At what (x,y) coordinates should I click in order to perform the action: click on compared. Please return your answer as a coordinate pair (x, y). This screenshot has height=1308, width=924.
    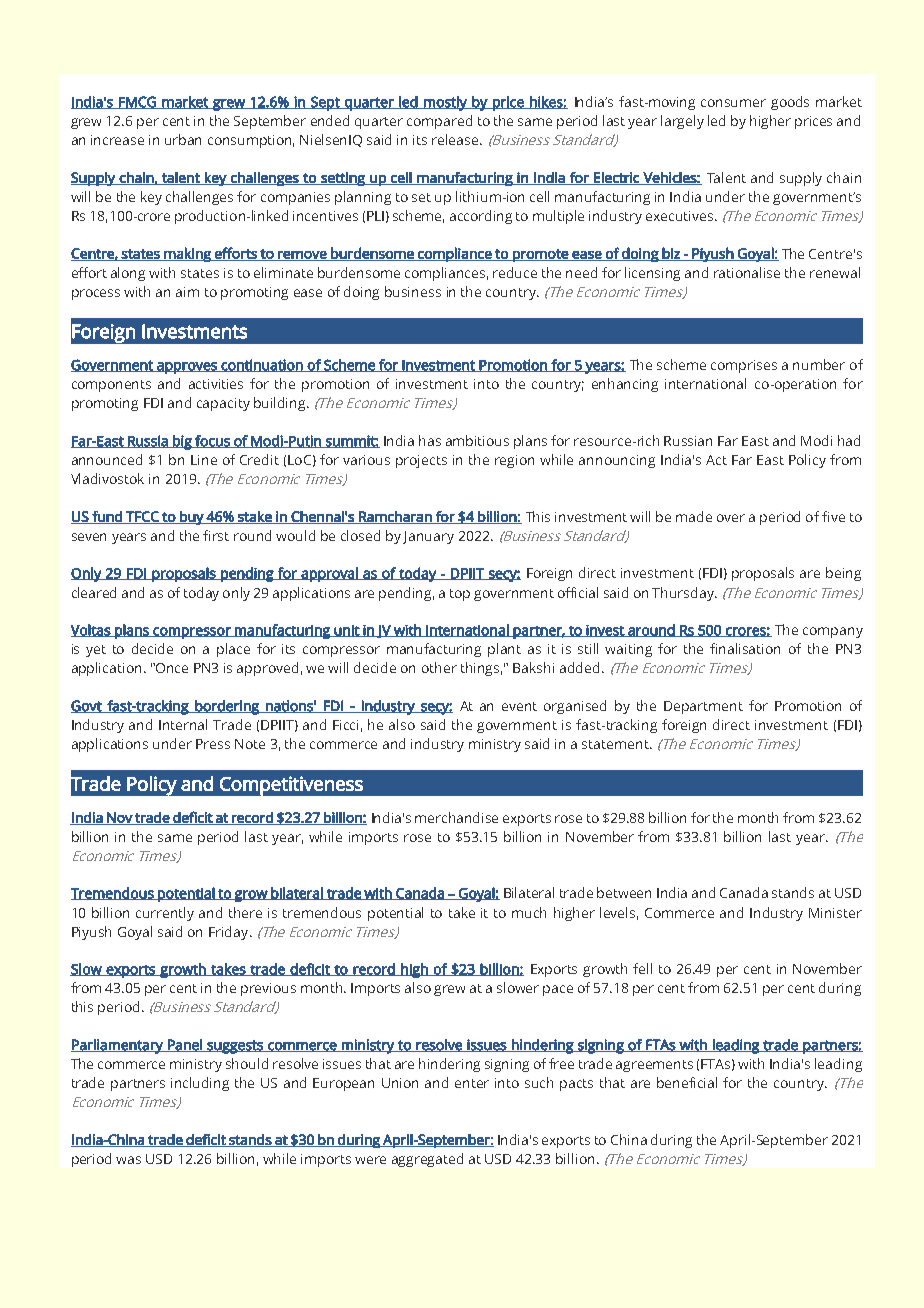
    Looking at the image, I should click on (439, 122).
